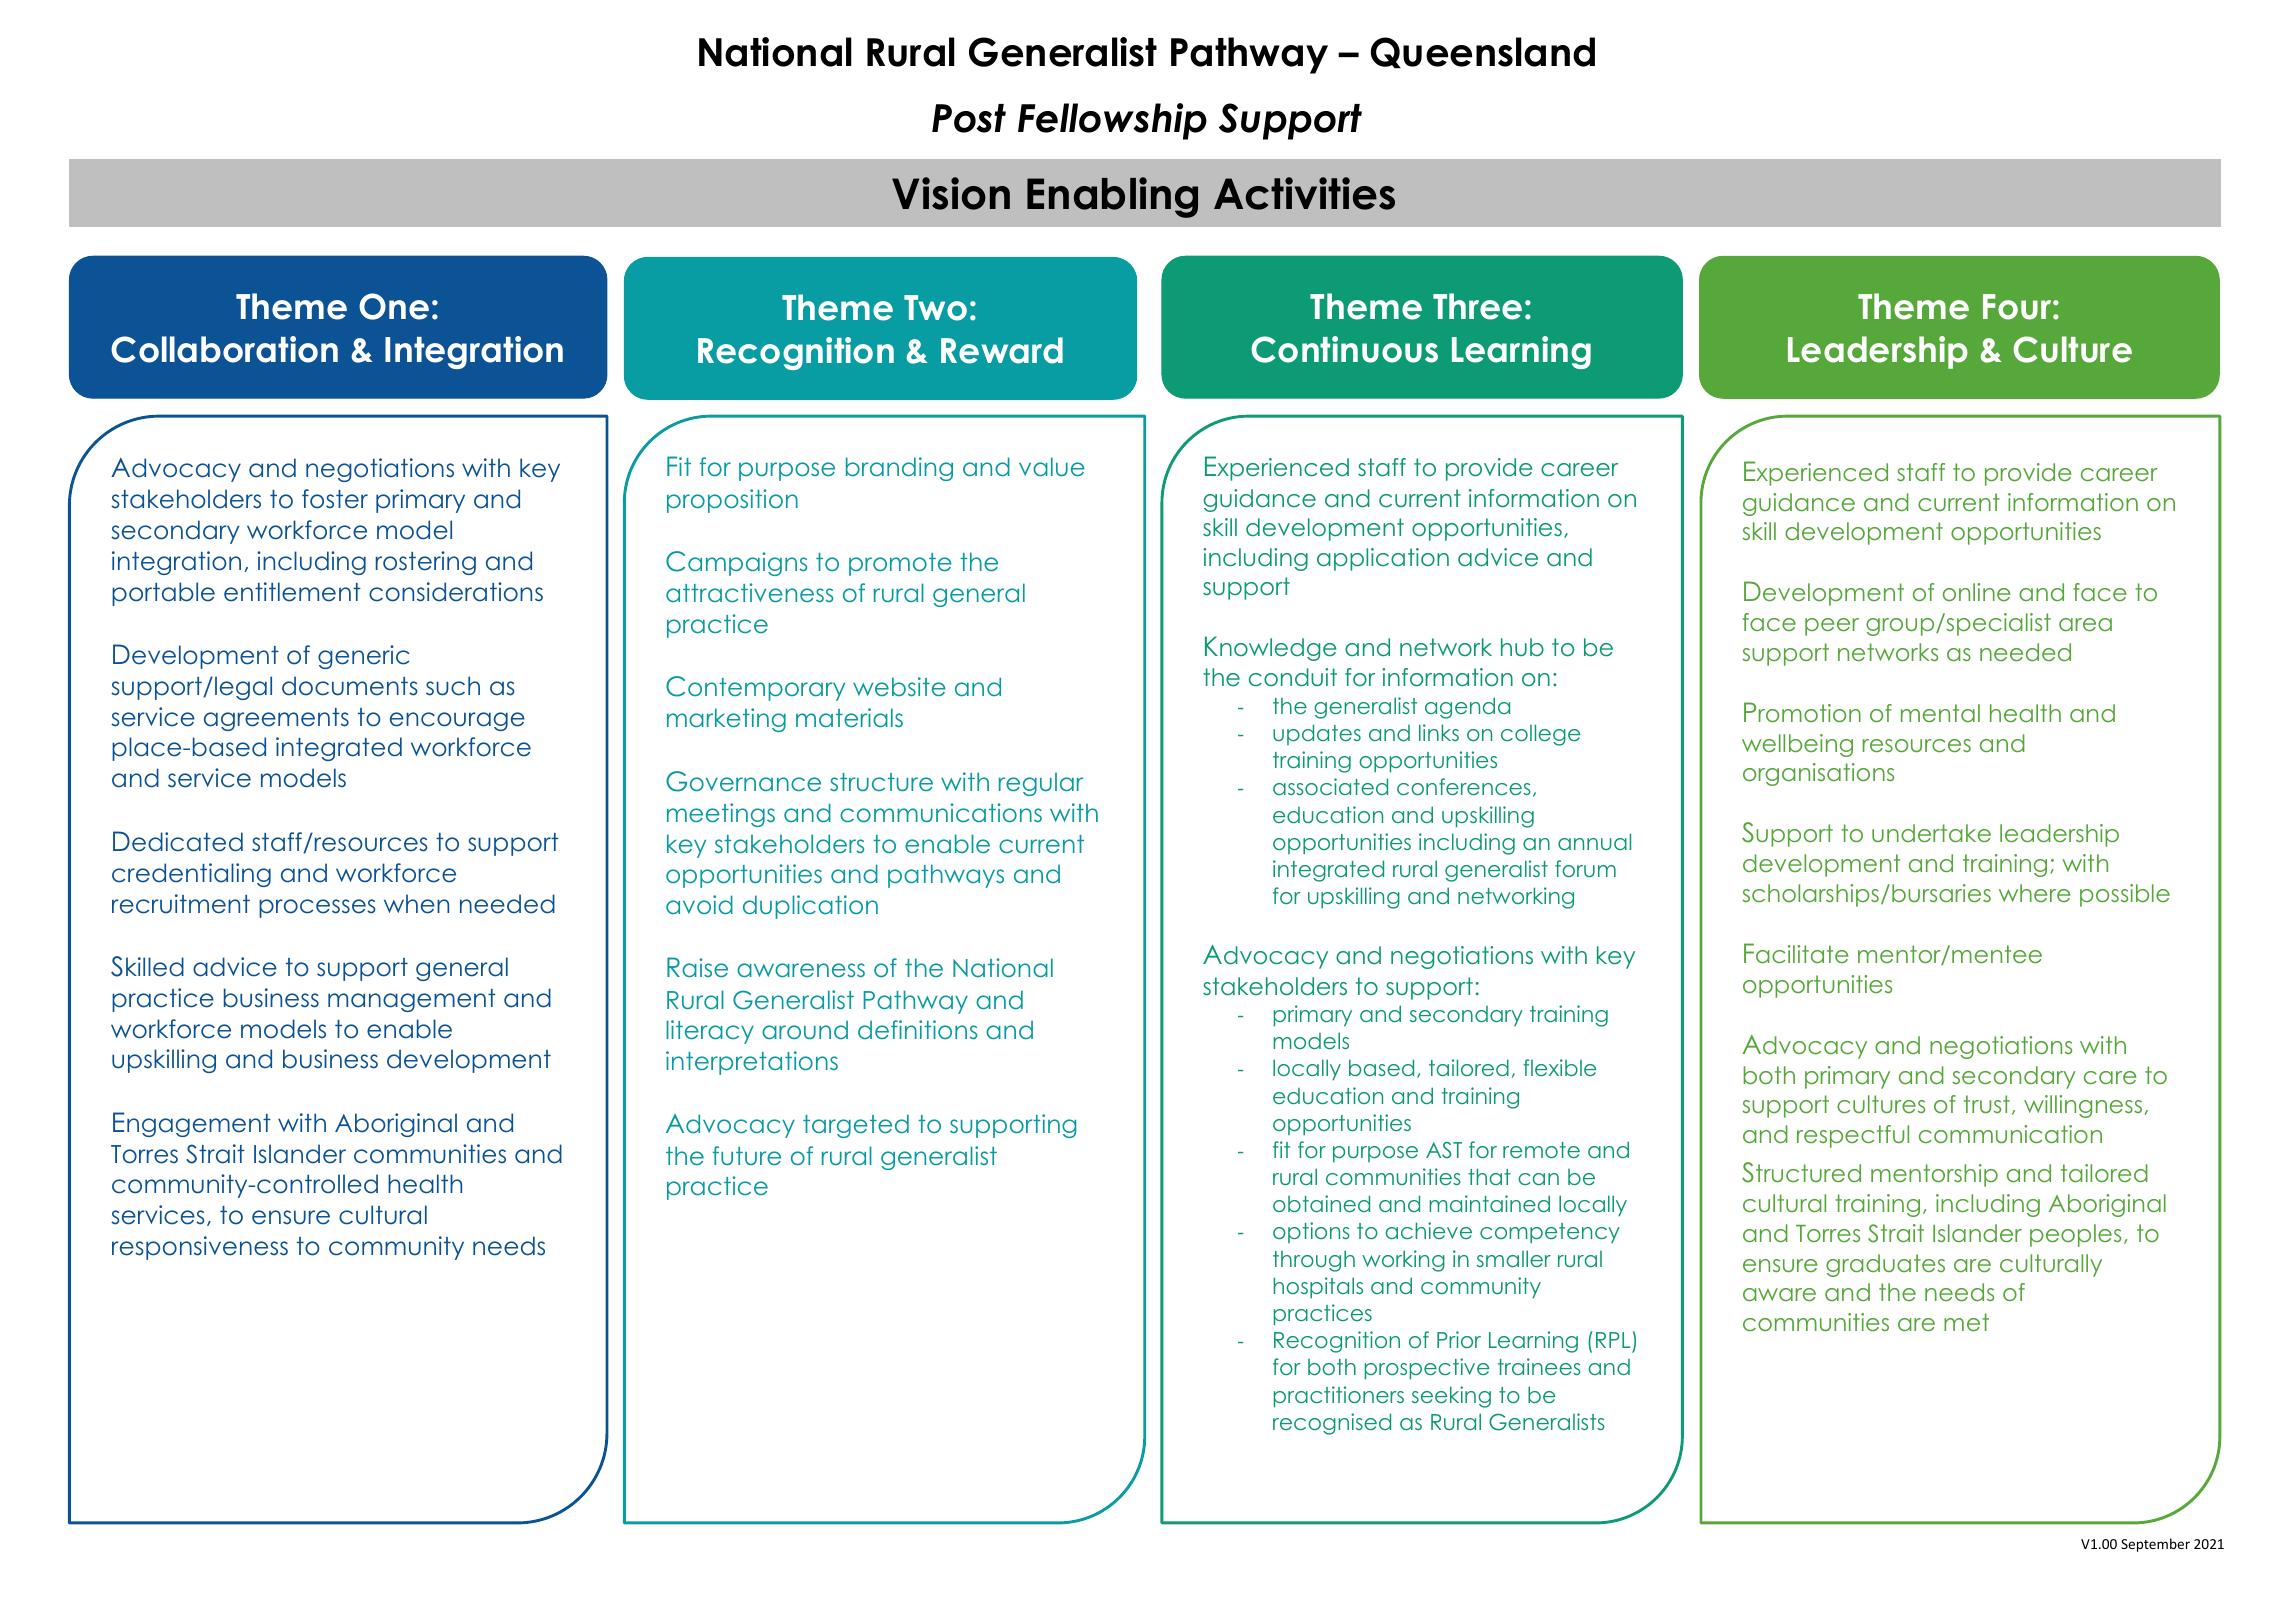 Image resolution: width=2294 pixels, height=1622 pixels. I want to click on Fellowship, so click(1112, 121).
